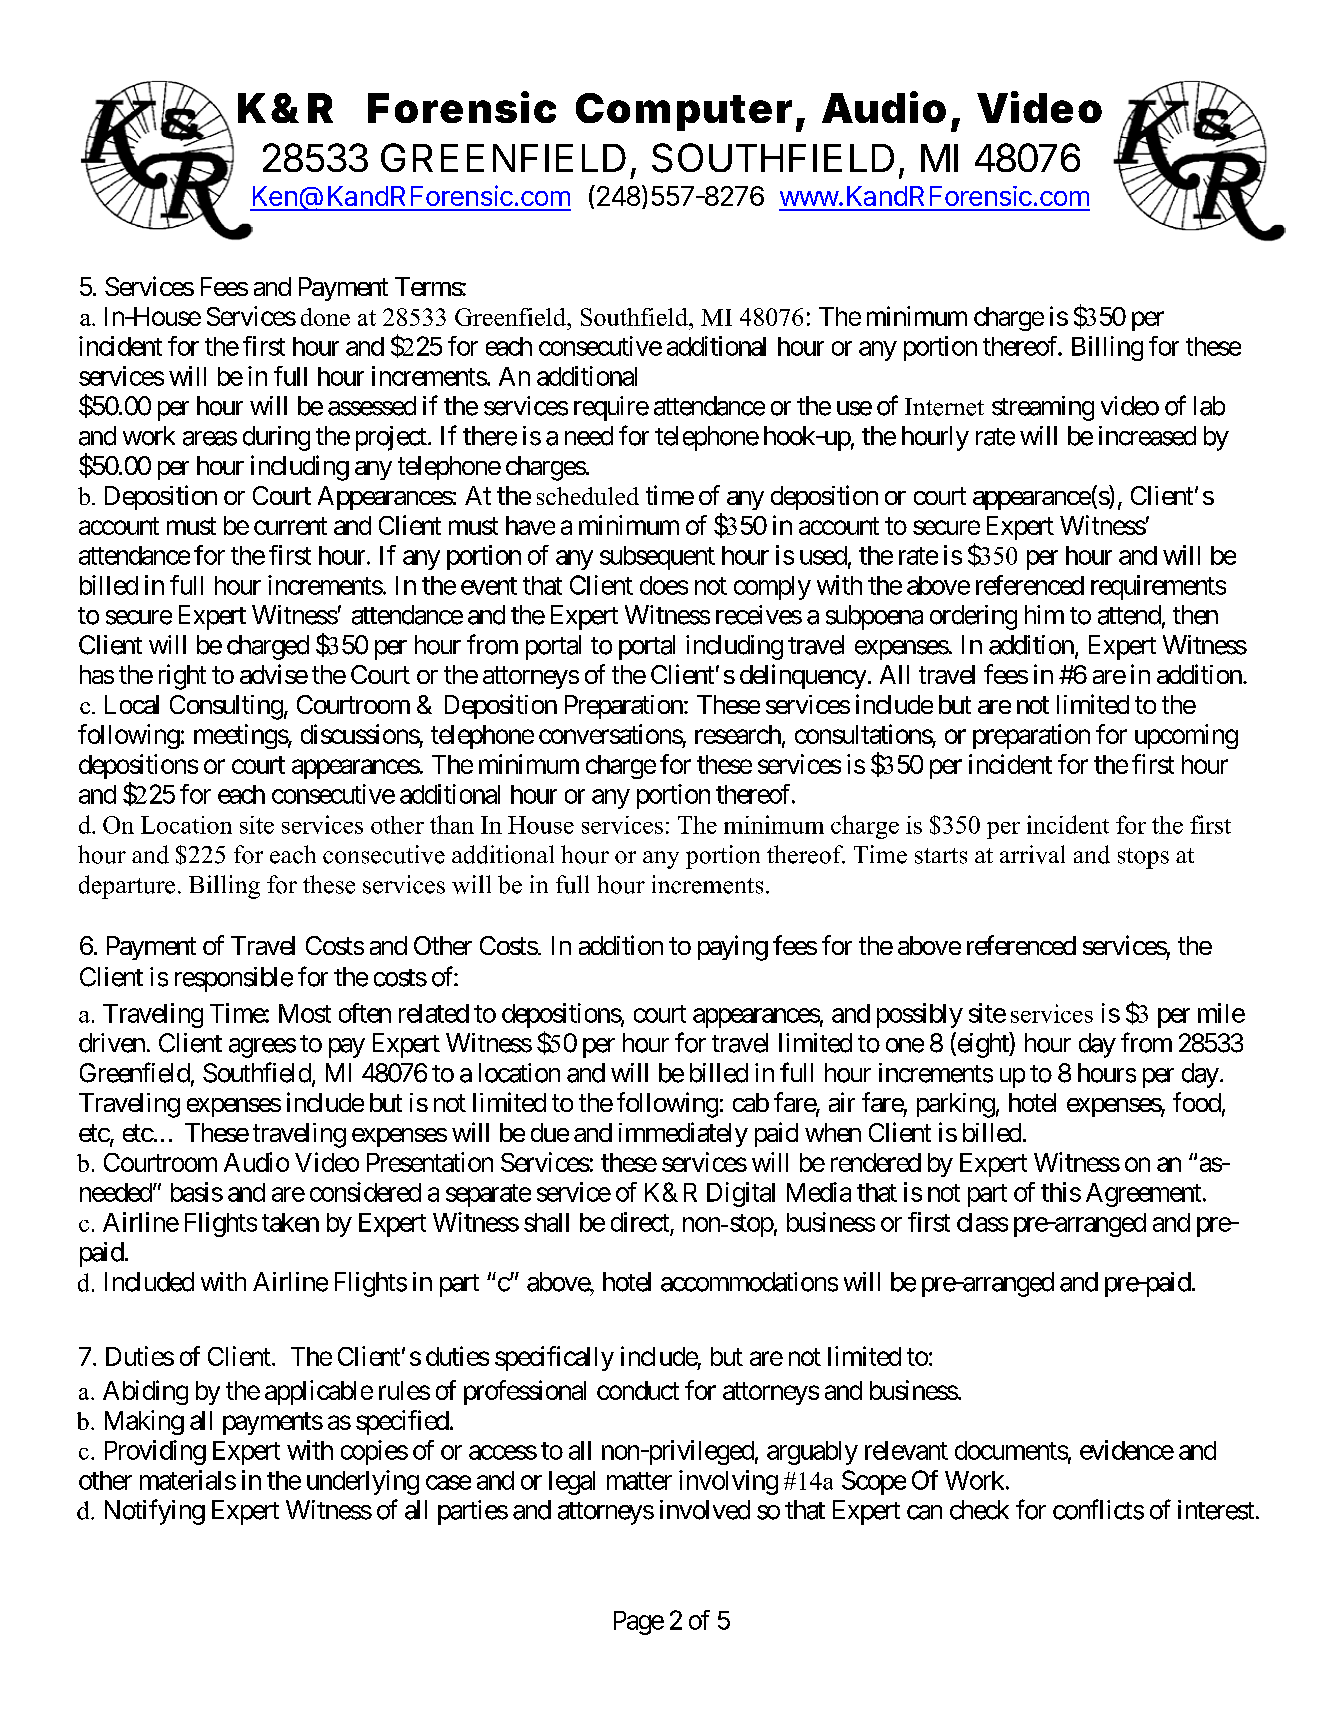 The image size is (1325, 1714). I want to click on increased, so click(1147, 436).
